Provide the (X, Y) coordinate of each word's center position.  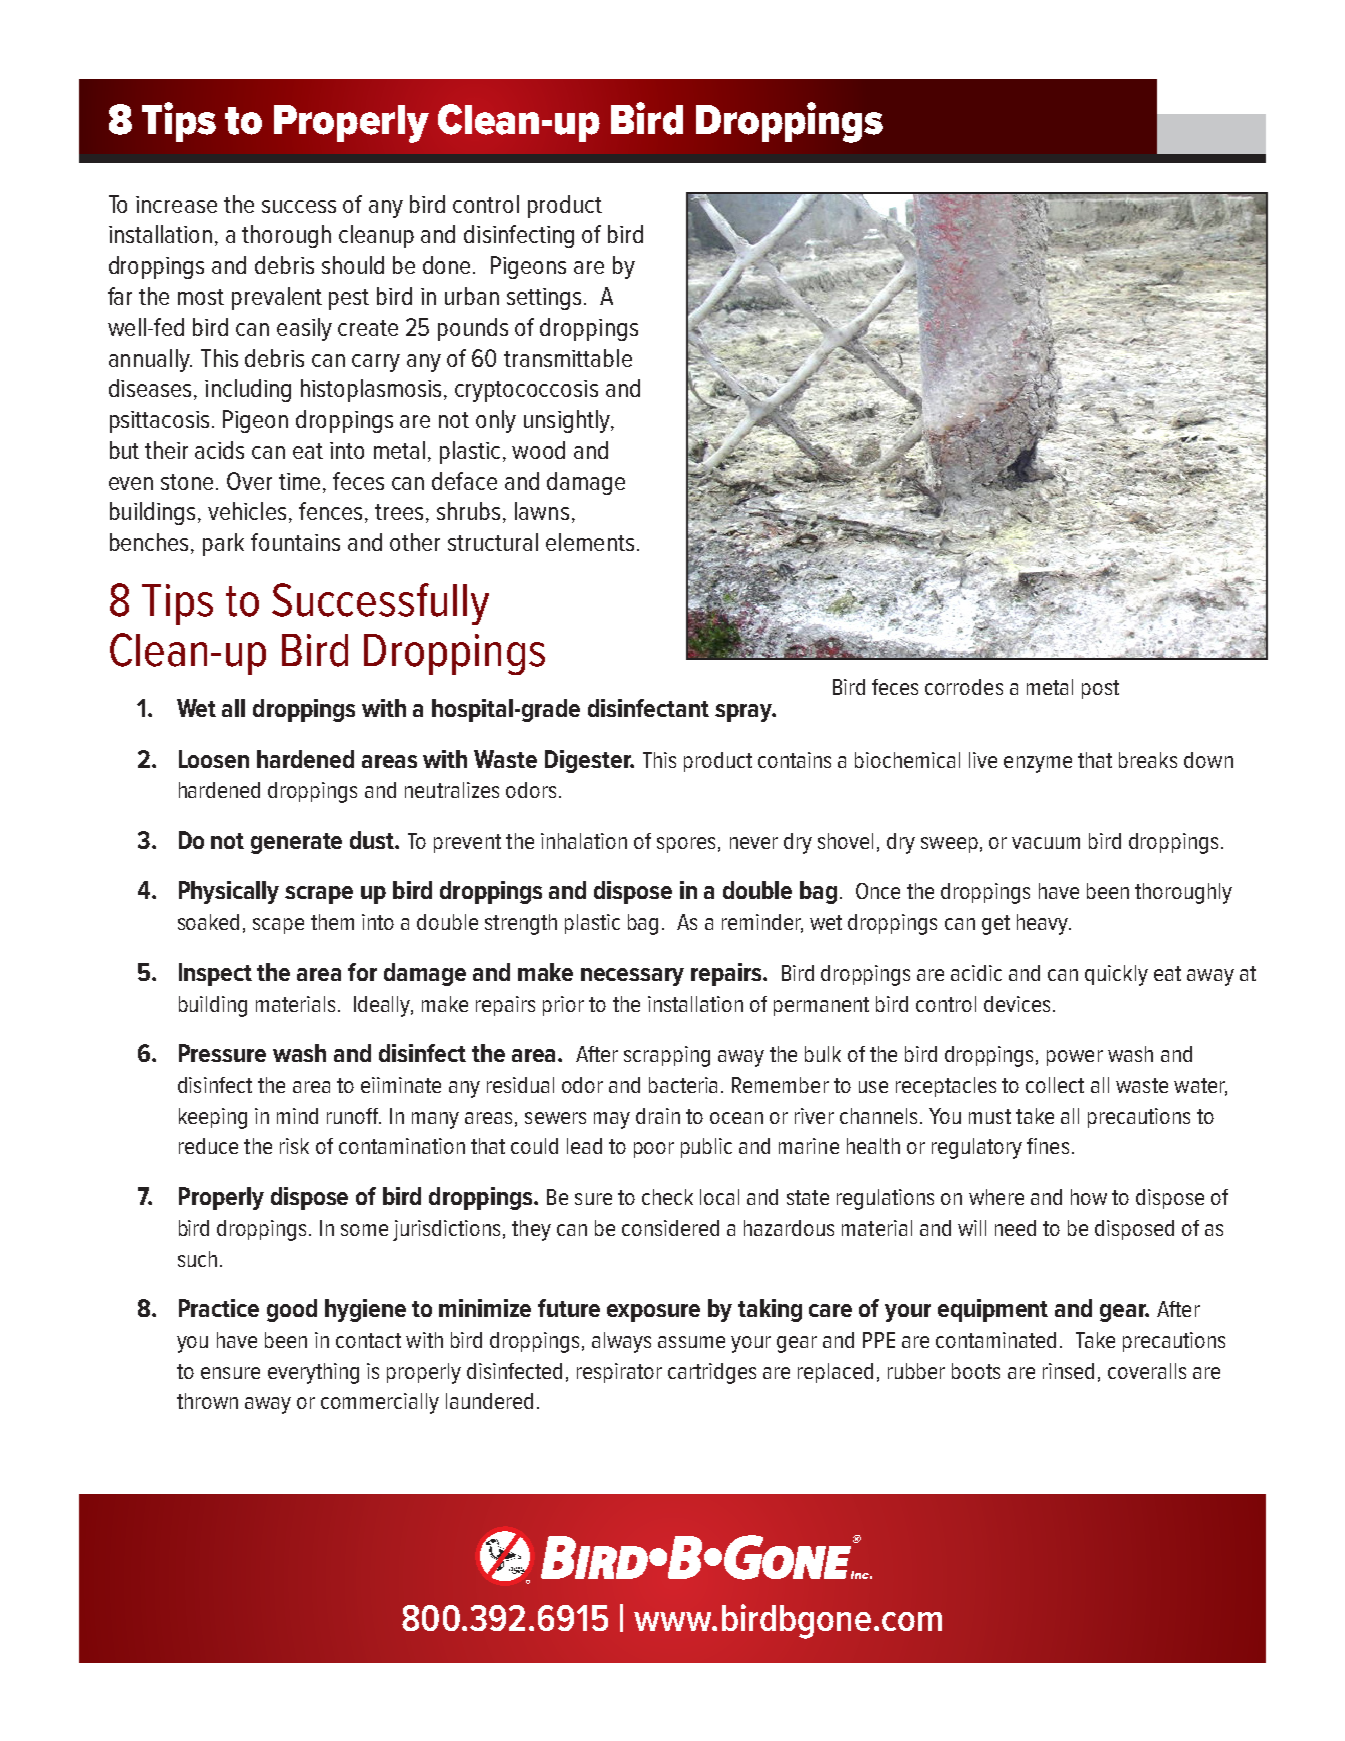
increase (176, 204)
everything (313, 1373)
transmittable (568, 358)
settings (544, 299)
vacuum (1046, 843)
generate (296, 843)
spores (686, 845)
